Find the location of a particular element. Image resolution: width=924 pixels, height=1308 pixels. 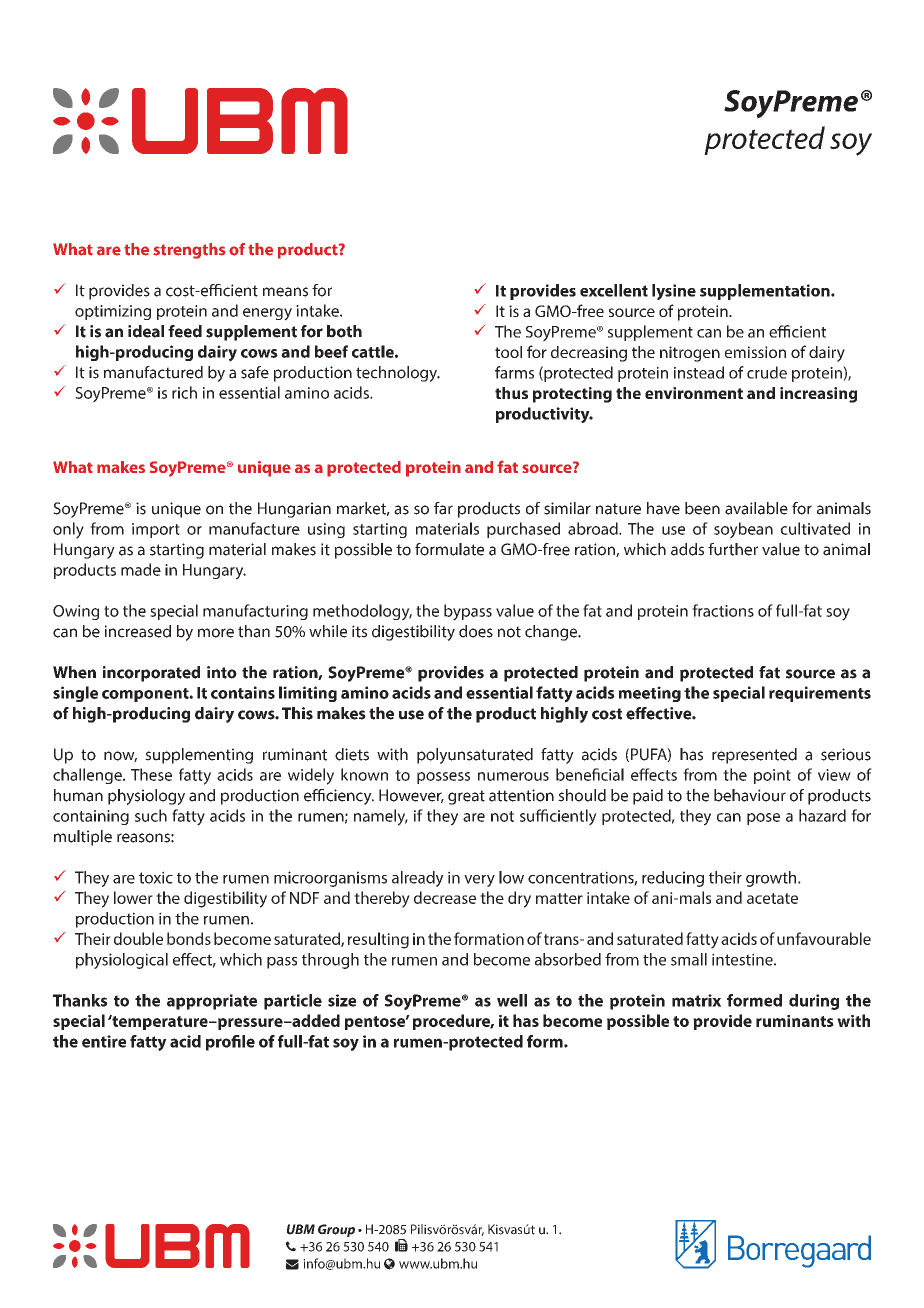

Group is located at coordinates (336, 1230).
